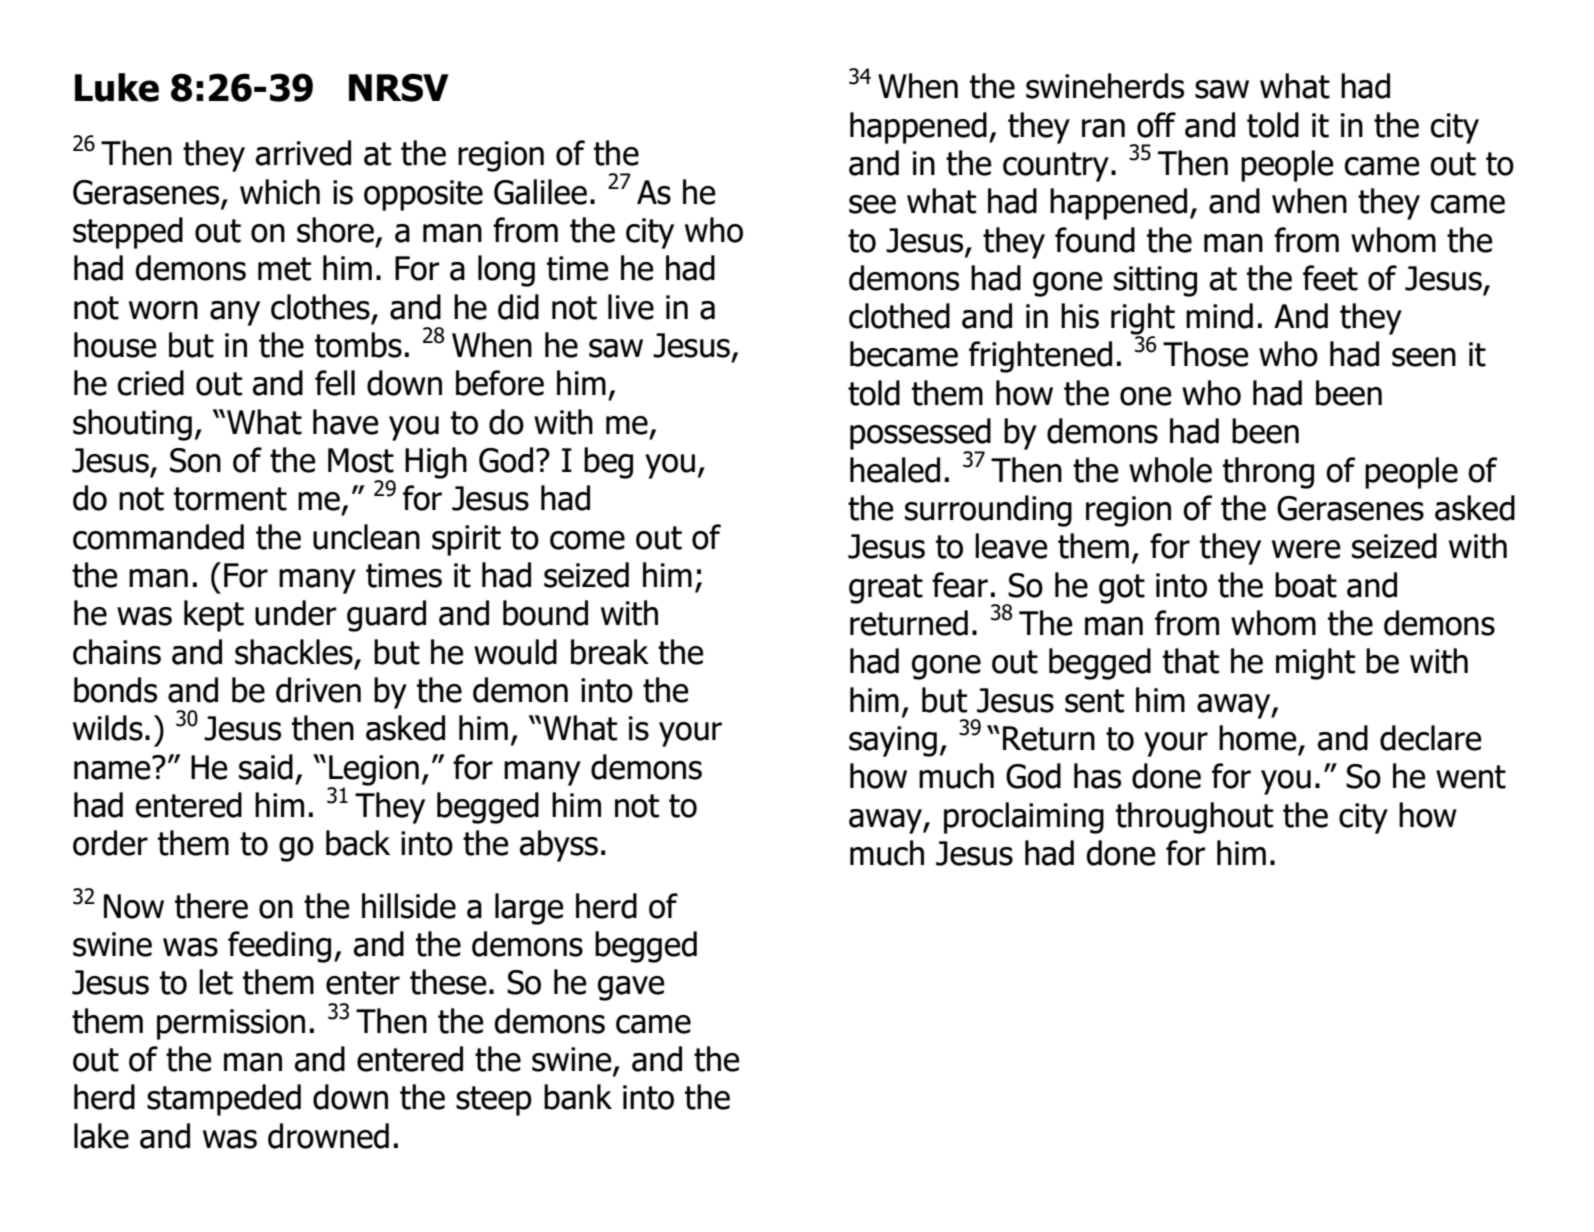  Describe the element at coordinates (1306, 549) in the screenshot. I see `were` at that location.
